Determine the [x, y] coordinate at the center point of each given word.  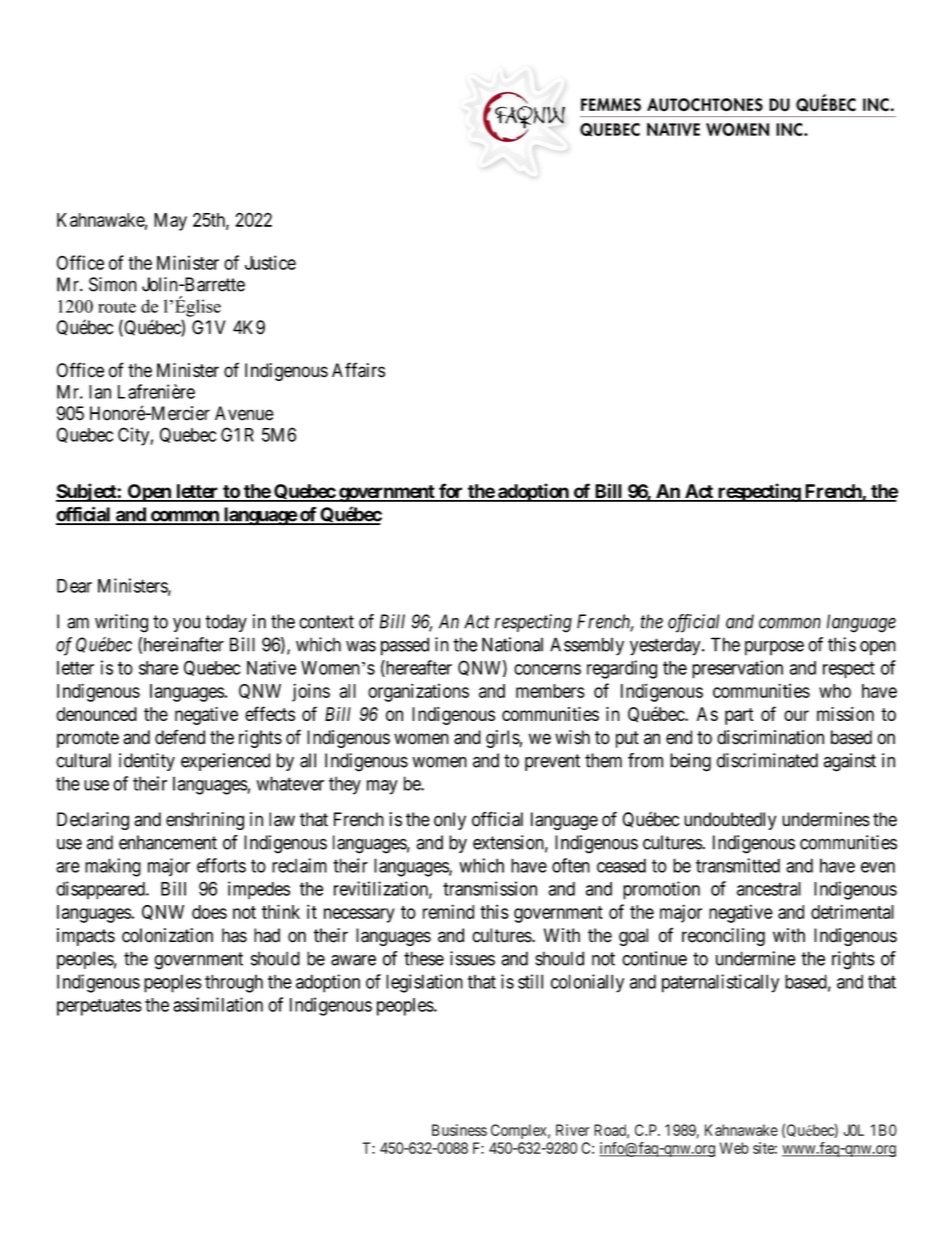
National [512, 644]
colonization [167, 935]
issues [472, 958]
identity [147, 762]
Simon [113, 284]
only [450, 821]
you [186, 625]
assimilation [218, 1004]
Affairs [358, 370]
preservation [737, 669]
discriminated [767, 760]
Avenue [244, 413]
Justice [270, 262]
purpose [774, 648]
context [326, 622]
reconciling [723, 937]
